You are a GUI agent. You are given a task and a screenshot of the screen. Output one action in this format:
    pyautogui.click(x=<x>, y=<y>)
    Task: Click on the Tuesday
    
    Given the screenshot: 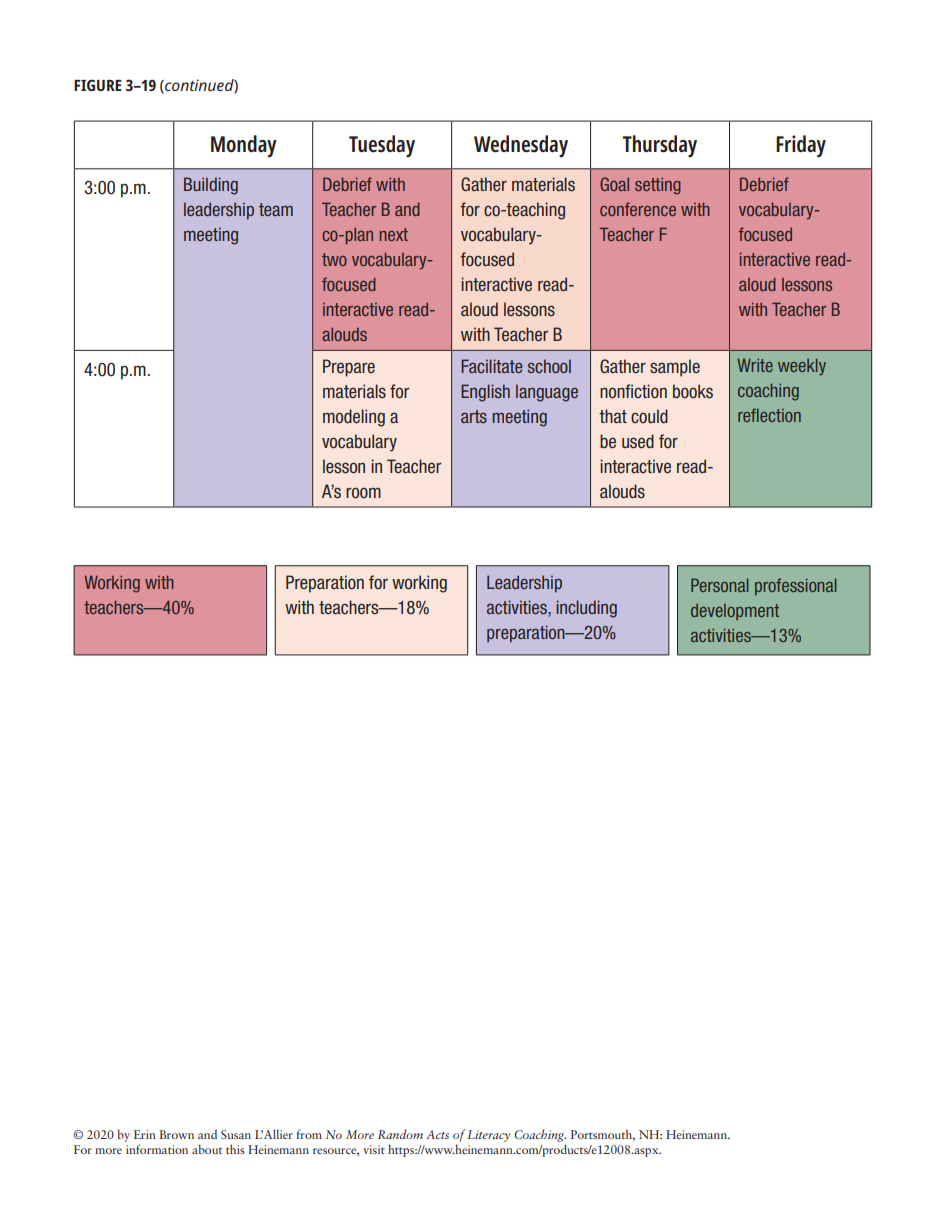 What is the action you would take?
    pyautogui.click(x=382, y=146)
